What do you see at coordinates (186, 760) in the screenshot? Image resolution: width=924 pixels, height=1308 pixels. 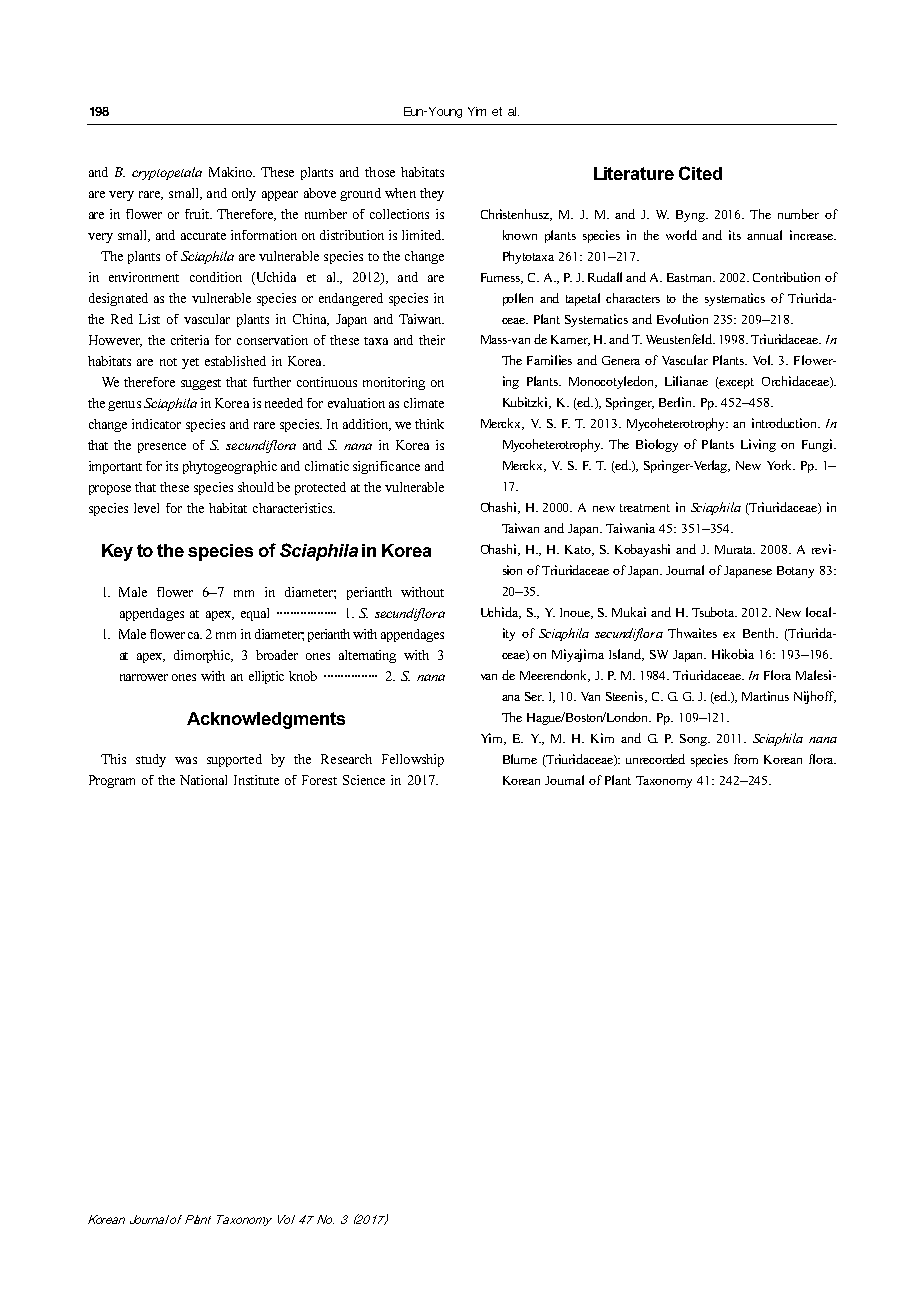 I see `was` at bounding box center [186, 760].
